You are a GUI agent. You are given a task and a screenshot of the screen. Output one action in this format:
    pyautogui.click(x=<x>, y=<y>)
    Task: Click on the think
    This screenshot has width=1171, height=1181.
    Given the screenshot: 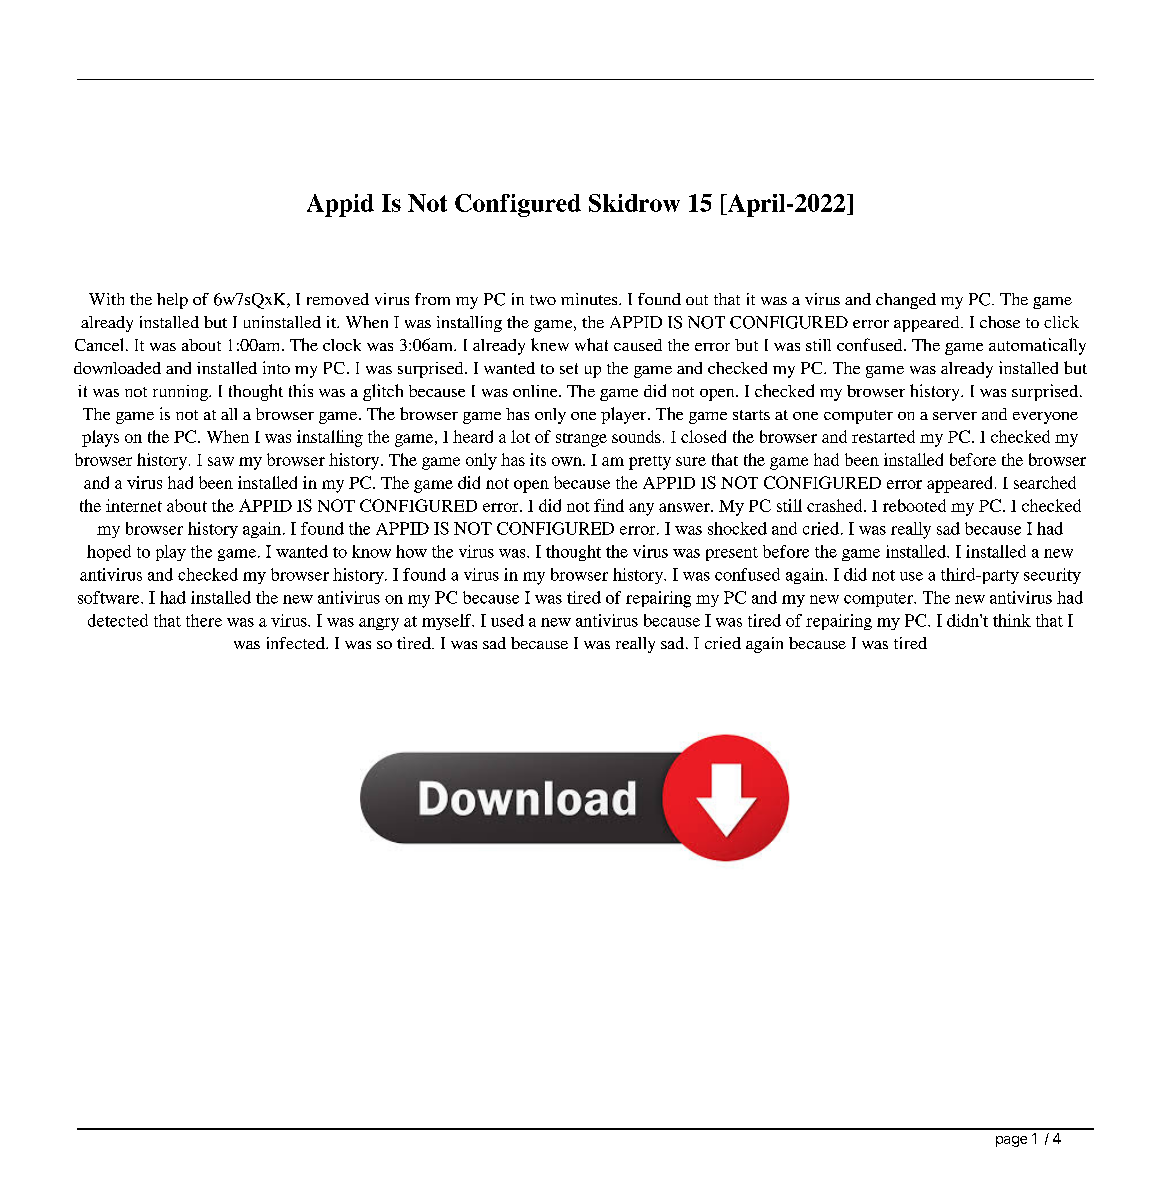 What is the action you would take?
    pyautogui.click(x=1012, y=620)
